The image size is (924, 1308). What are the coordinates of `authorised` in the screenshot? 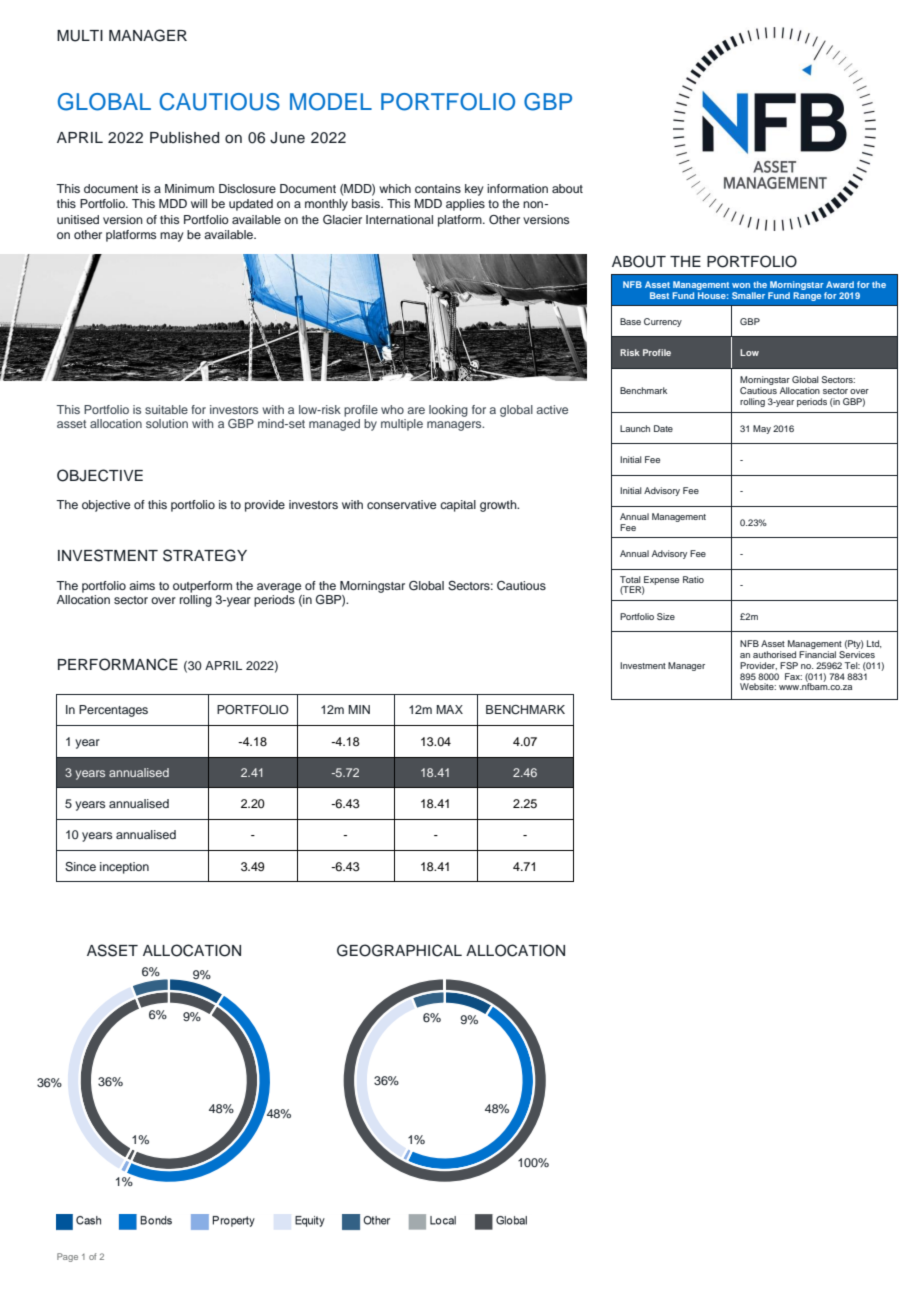 It's located at (774, 654).
